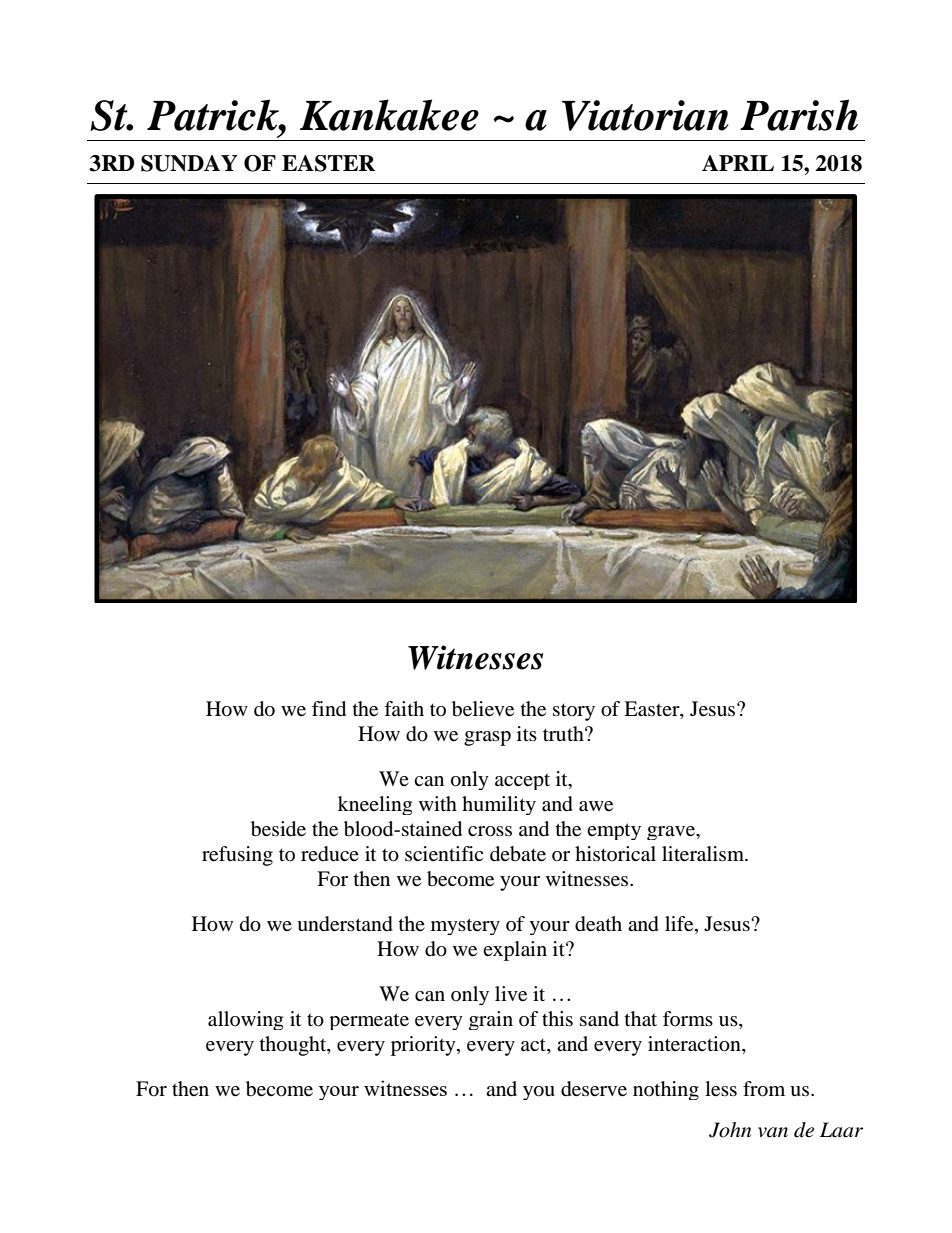 Image resolution: width=952 pixels, height=1233 pixels. What do you see at coordinates (483, 709) in the screenshot?
I see `believe` at bounding box center [483, 709].
